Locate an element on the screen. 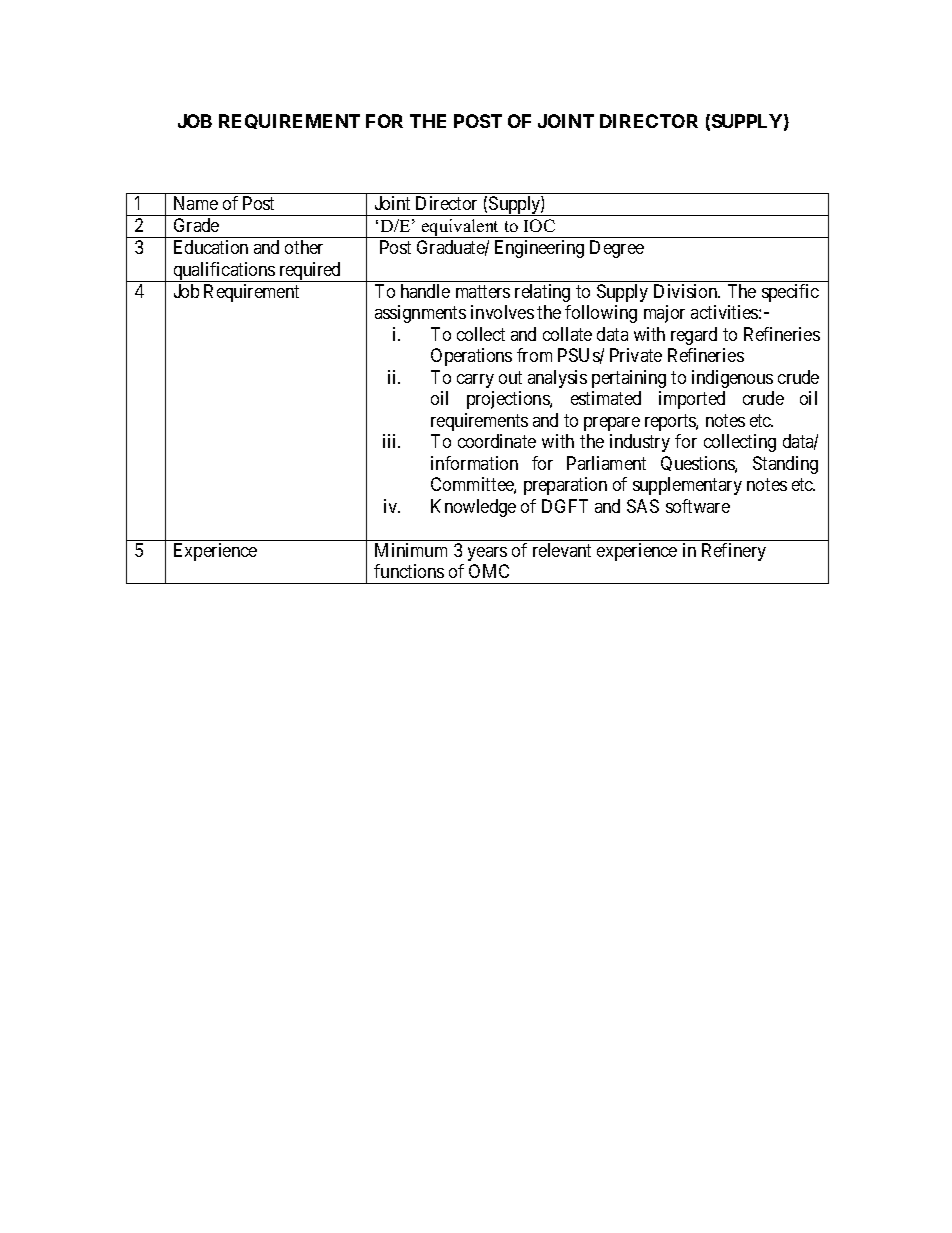 The width and height of the screenshot is (952, 1233). out is located at coordinates (510, 377).
